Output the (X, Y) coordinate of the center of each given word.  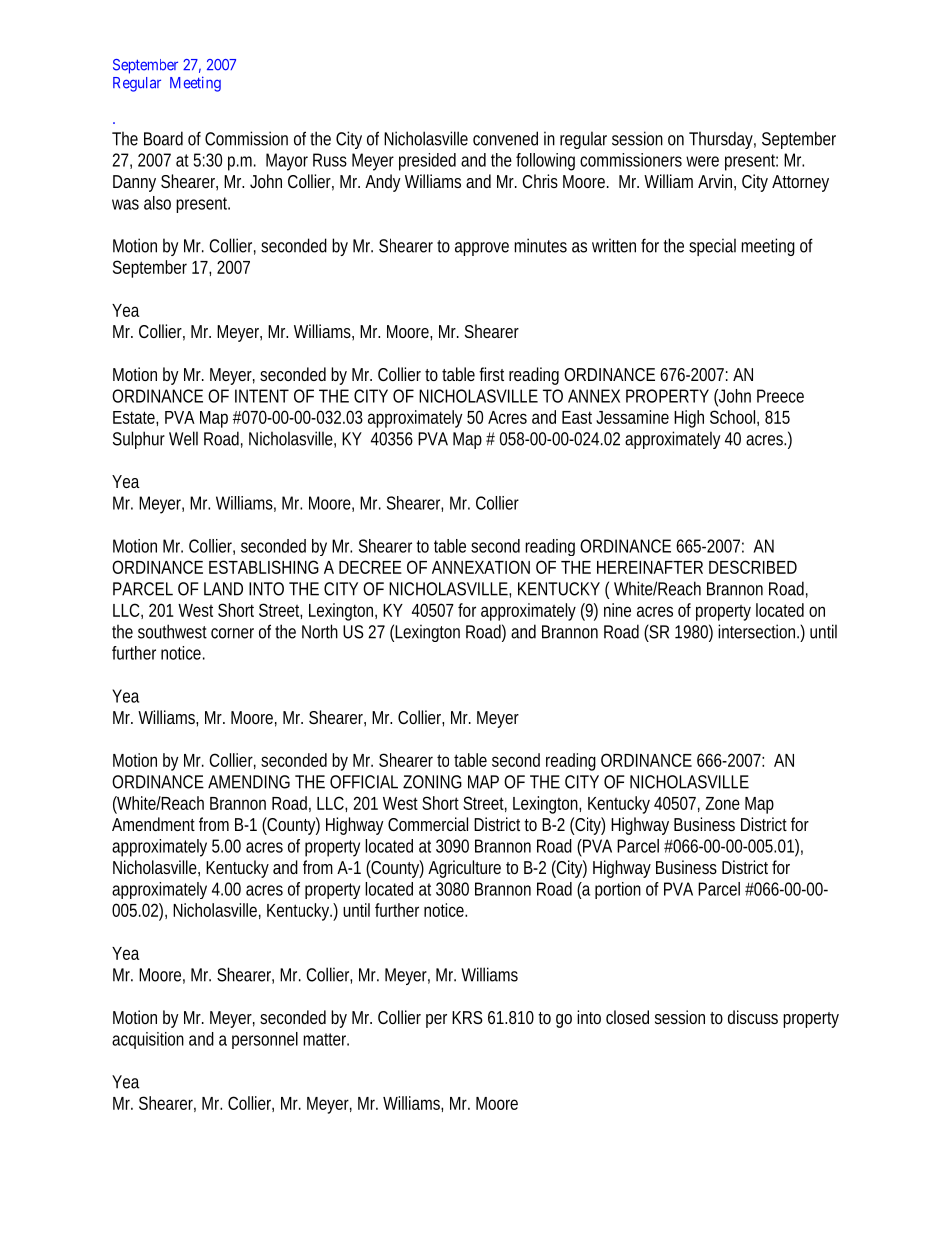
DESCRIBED (753, 567)
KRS (467, 1017)
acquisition (148, 1040)
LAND (223, 589)
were (702, 161)
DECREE (370, 567)
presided (427, 162)
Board (163, 138)
